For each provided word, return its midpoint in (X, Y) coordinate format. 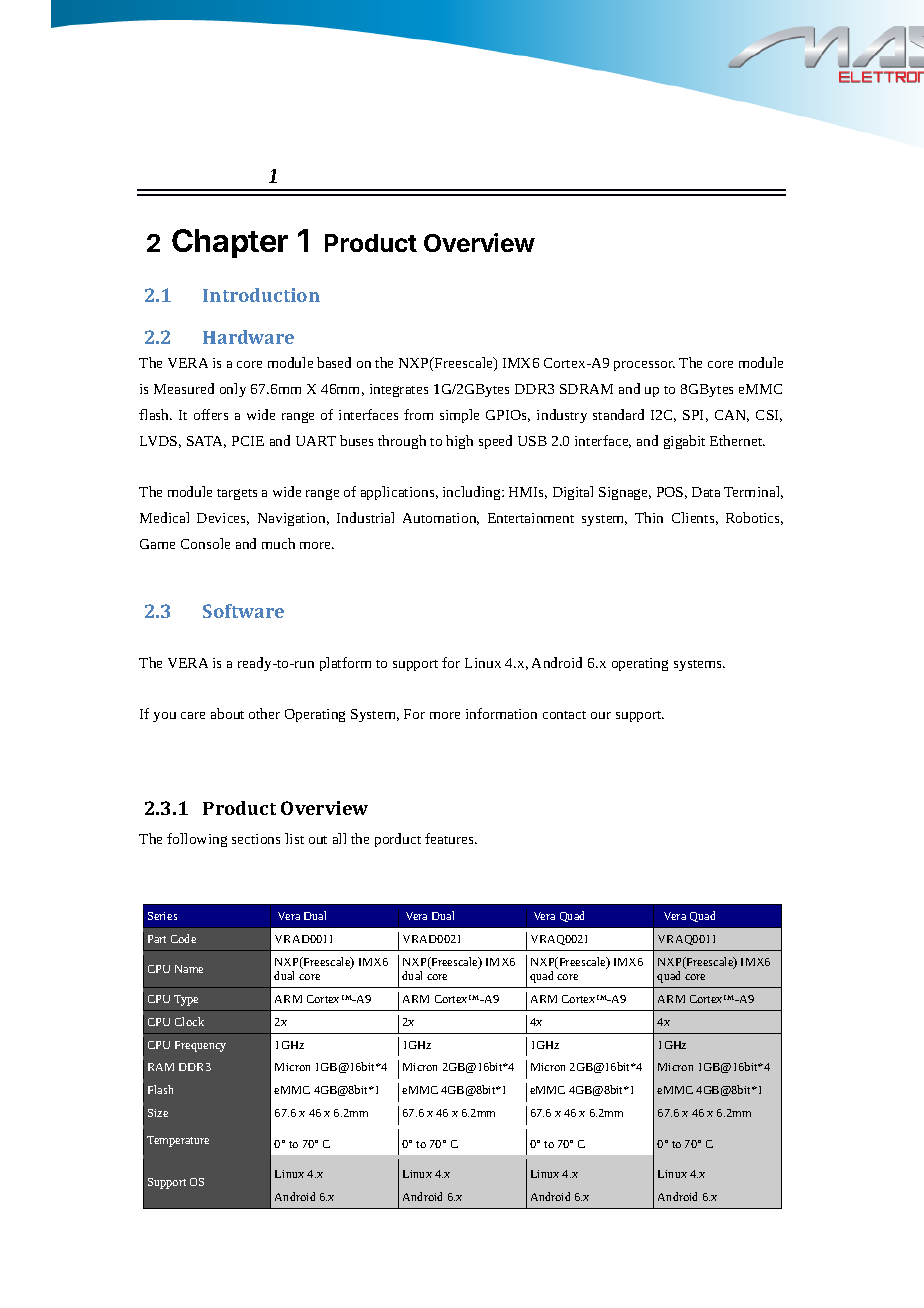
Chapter (230, 243)
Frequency (200, 1046)
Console (205, 543)
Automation (441, 519)
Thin (649, 517)
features (451, 838)
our (601, 715)
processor (644, 366)
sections (256, 839)
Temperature (178, 1141)
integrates (399, 390)
